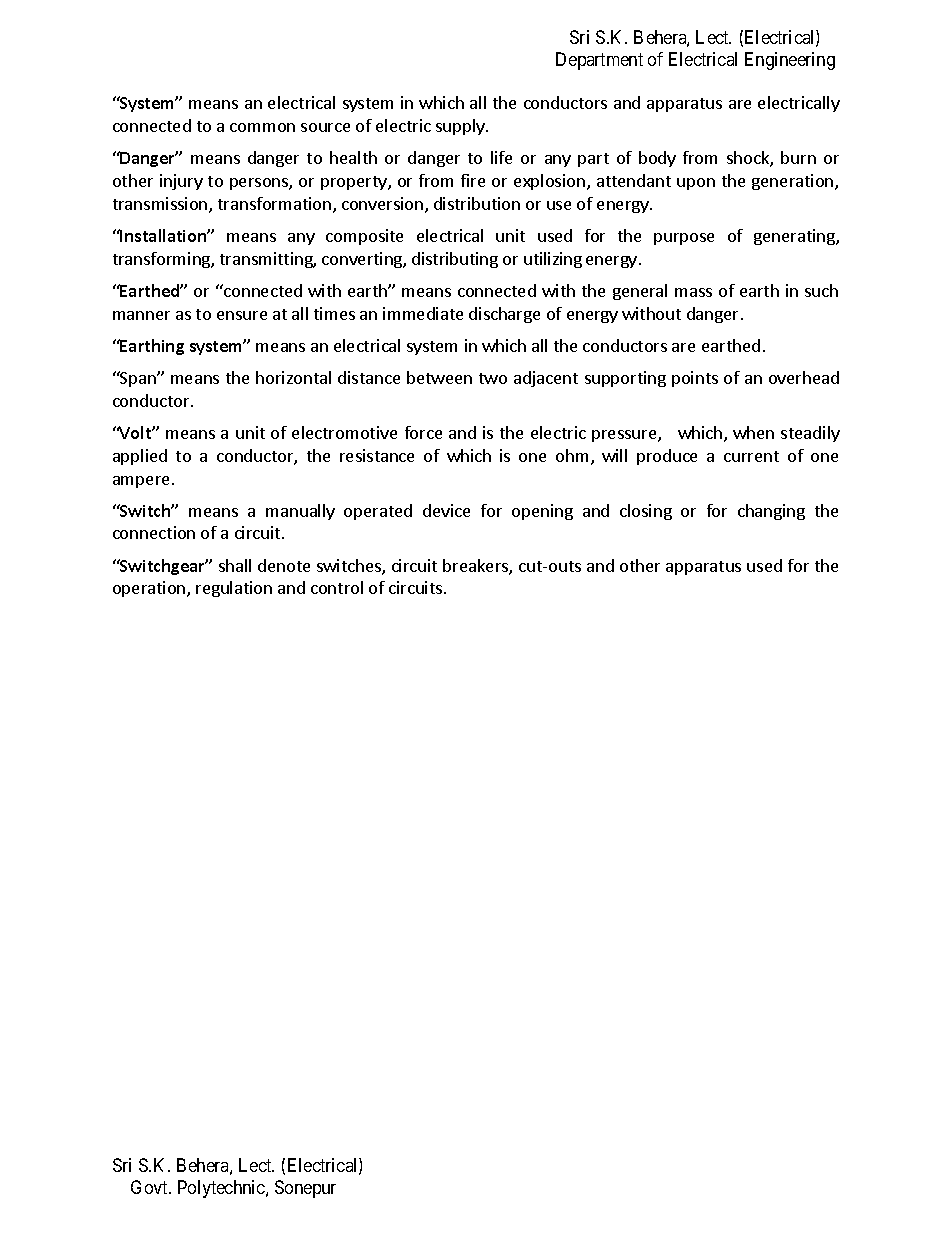  What do you see at coordinates (790, 61) in the screenshot?
I see `Engineering` at bounding box center [790, 61].
